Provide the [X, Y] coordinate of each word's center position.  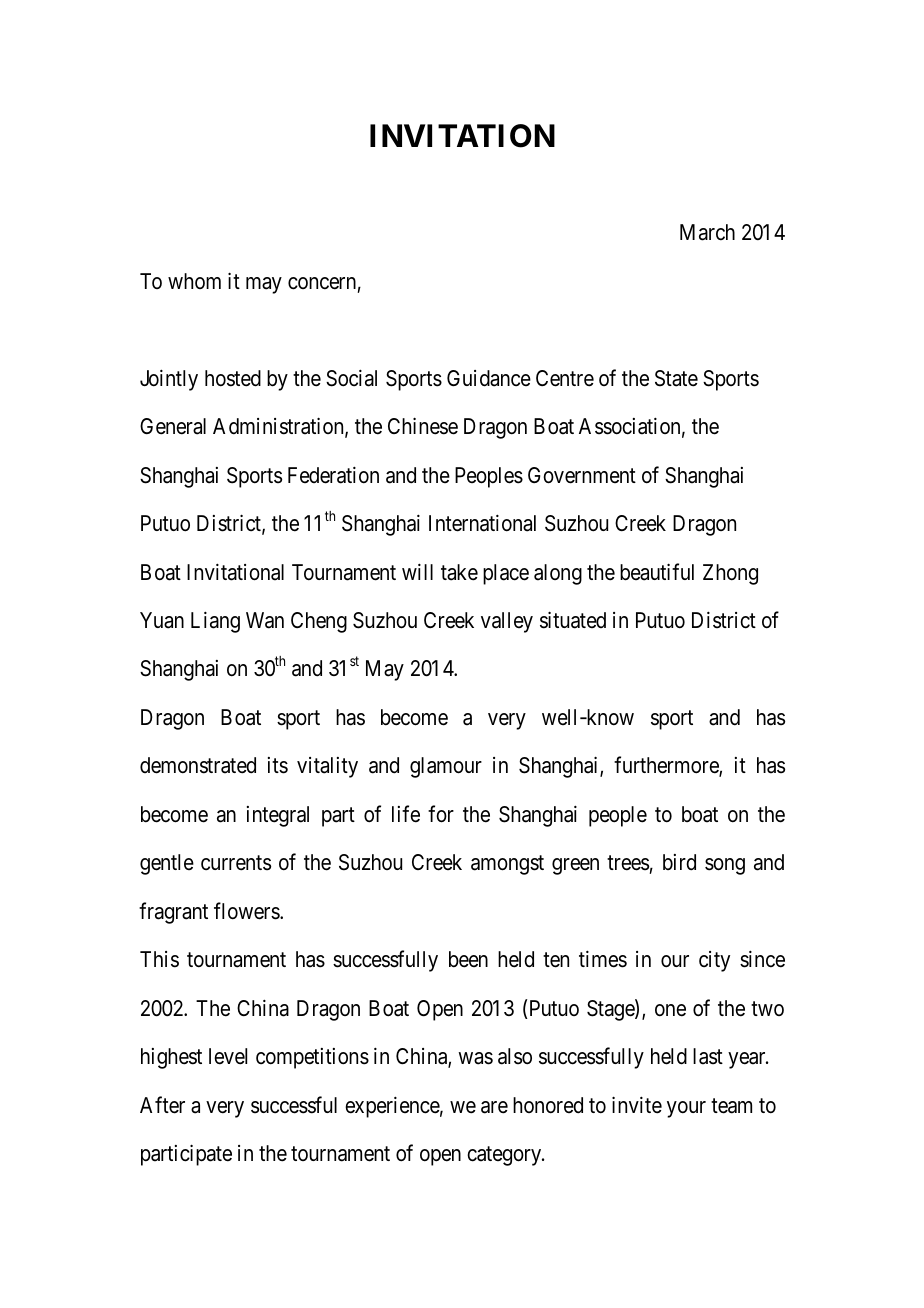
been [468, 959]
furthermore [667, 767]
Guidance [489, 378]
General [173, 426]
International [482, 523]
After [162, 1105]
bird [679, 862]
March [707, 232]
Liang [215, 622]
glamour [446, 767]
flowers [247, 911]
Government [582, 475]
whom [194, 281]
